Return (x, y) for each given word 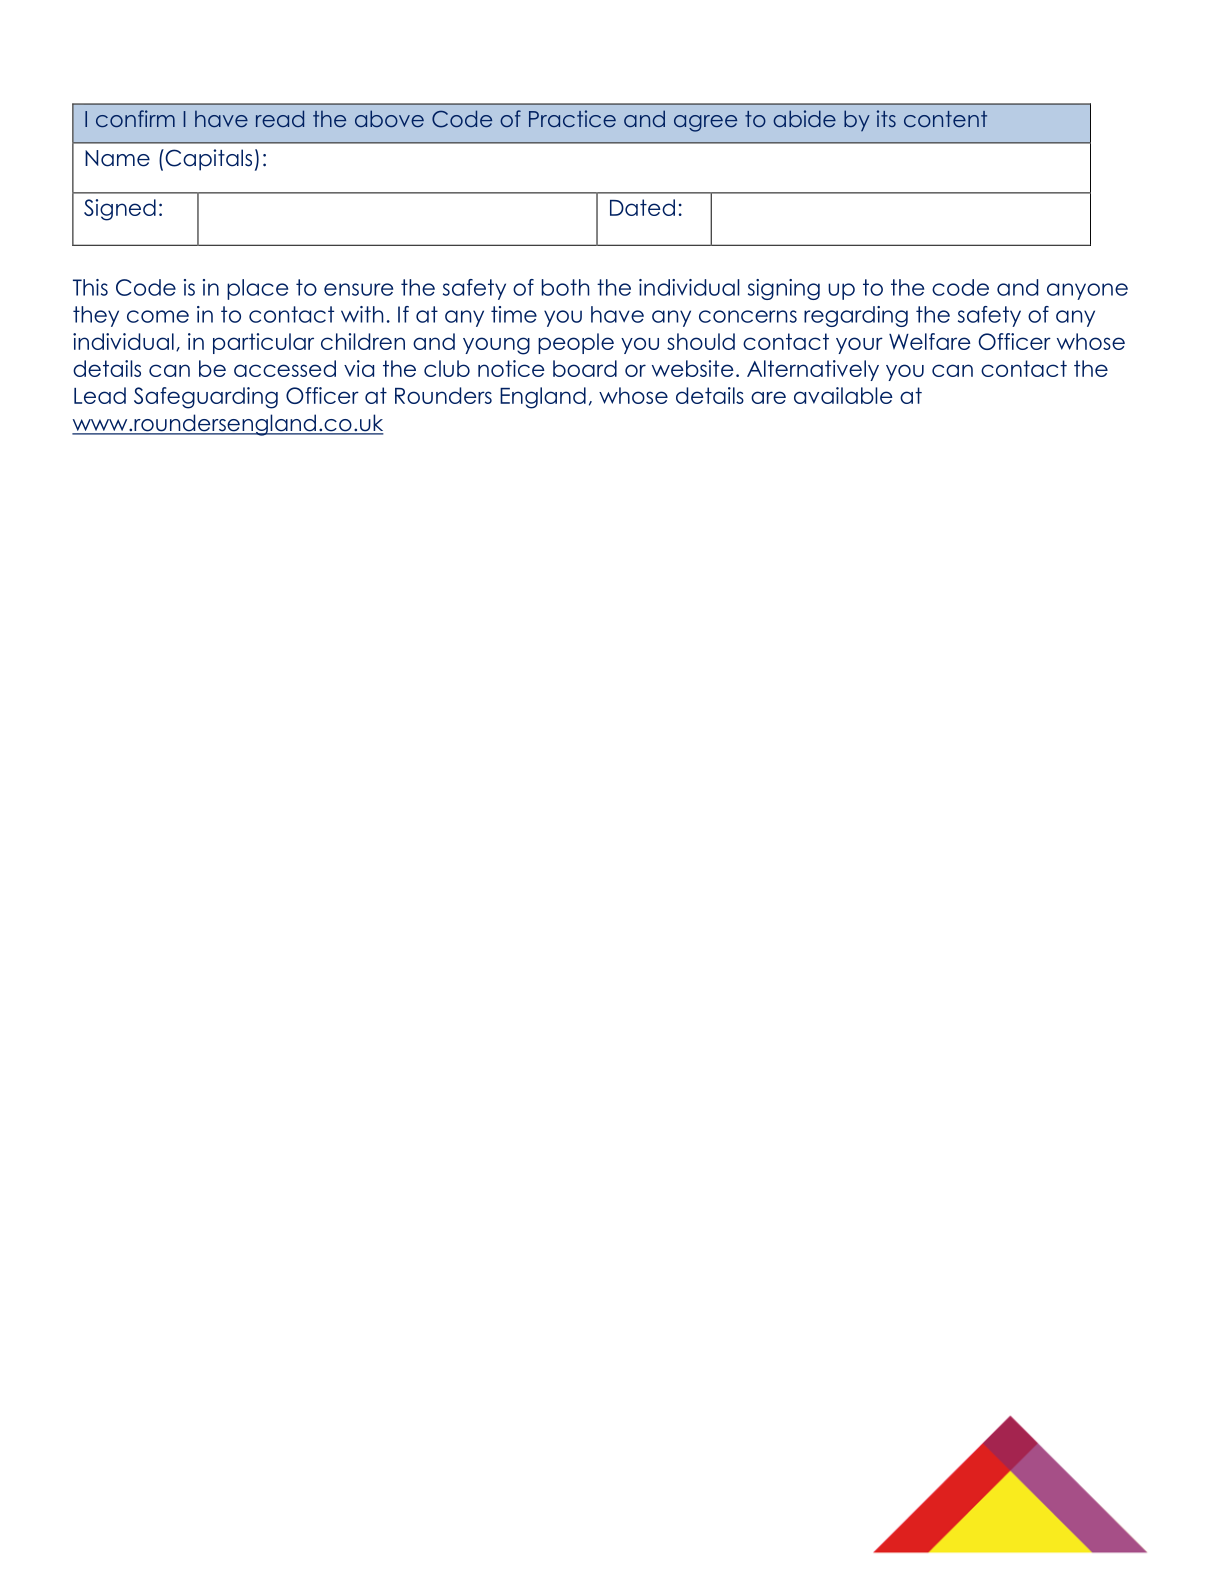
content (945, 119)
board (585, 368)
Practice (572, 118)
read (280, 118)
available (843, 395)
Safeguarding (206, 398)
